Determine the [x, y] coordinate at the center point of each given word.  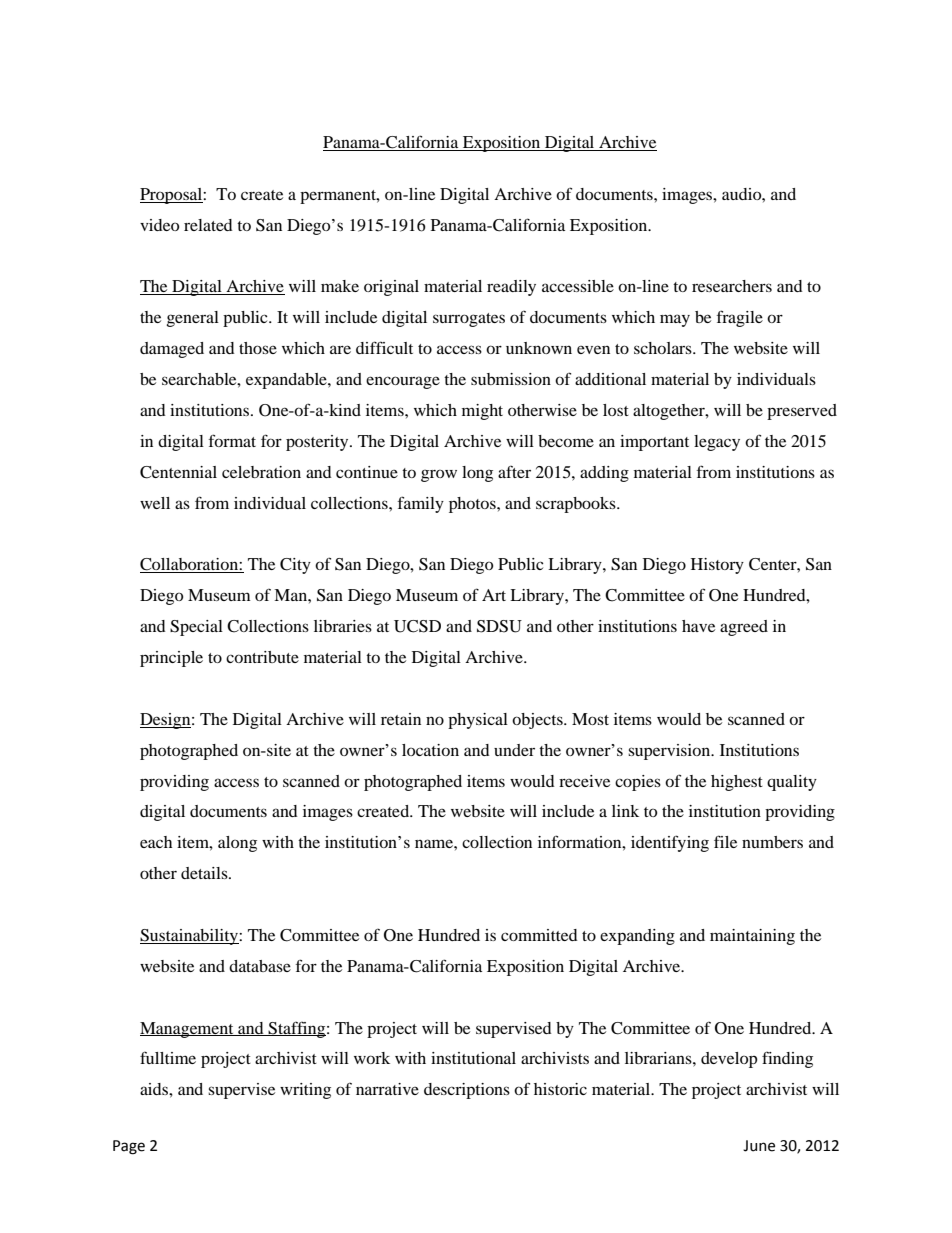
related [208, 225]
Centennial [178, 472]
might [482, 412]
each [156, 842]
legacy [717, 443]
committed [539, 935]
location [430, 750]
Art [494, 595]
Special [196, 628]
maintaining [752, 937]
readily [511, 288]
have [698, 626]
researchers [732, 286]
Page [129, 1147]
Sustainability [190, 937]
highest [737, 783]
